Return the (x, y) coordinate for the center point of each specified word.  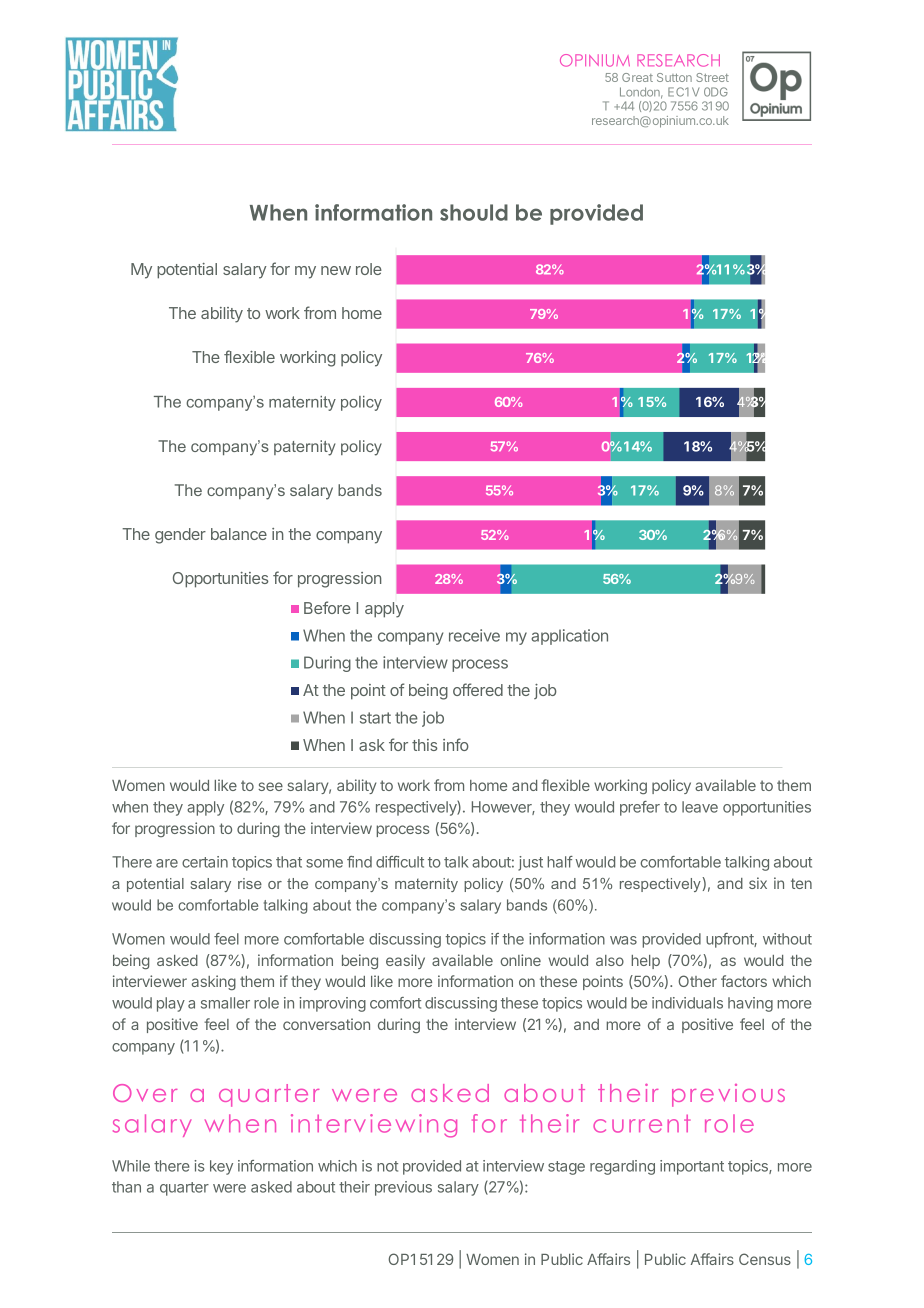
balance (239, 534)
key (221, 1167)
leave (700, 807)
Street (712, 77)
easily (405, 961)
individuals (687, 1003)
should (474, 212)
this (424, 745)
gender (180, 536)
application (569, 637)
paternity (304, 448)
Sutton (674, 77)
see (270, 786)
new (336, 270)
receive (474, 635)
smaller (225, 1003)
